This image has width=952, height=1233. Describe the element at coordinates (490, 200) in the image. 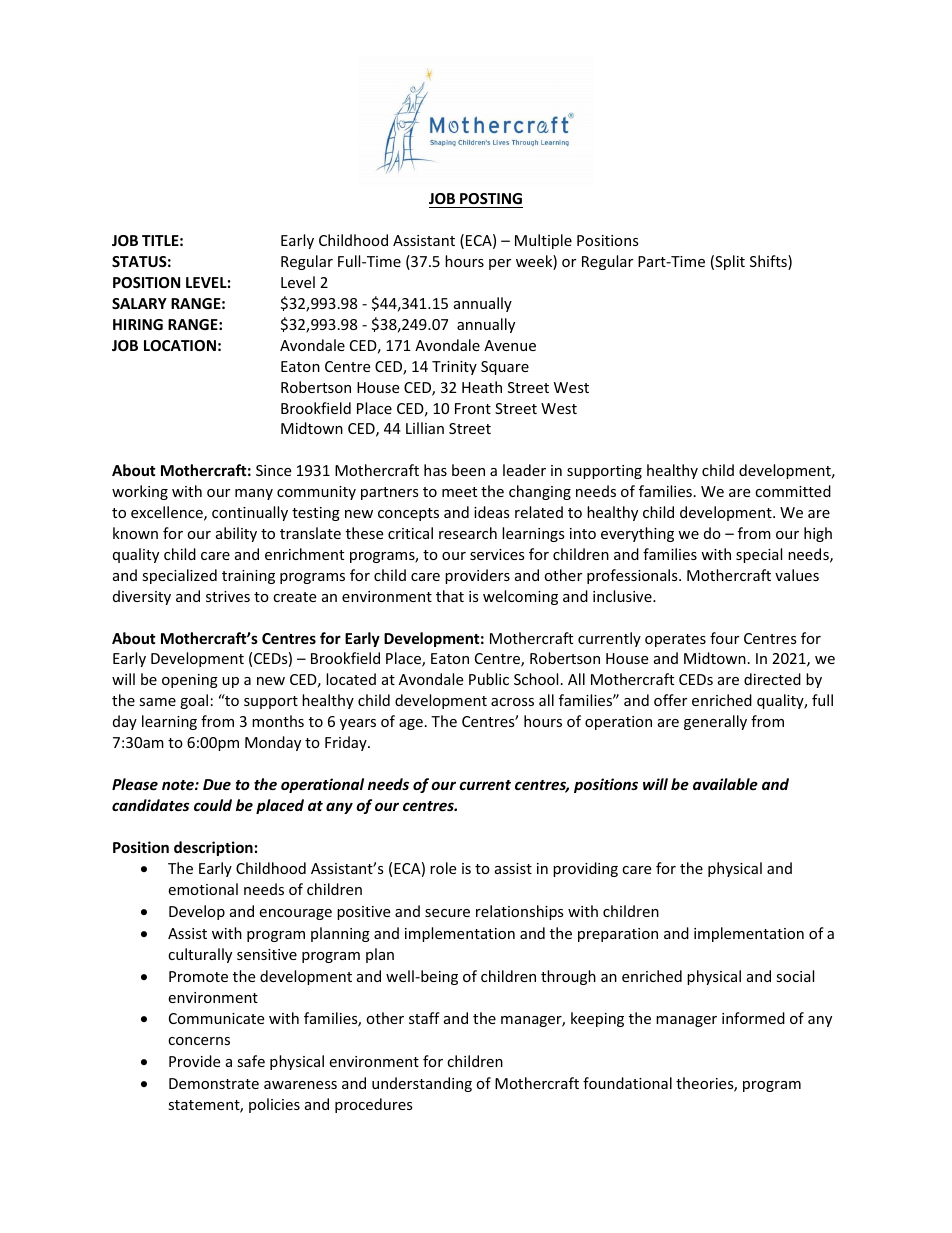

I see `POSTING` at that location.
